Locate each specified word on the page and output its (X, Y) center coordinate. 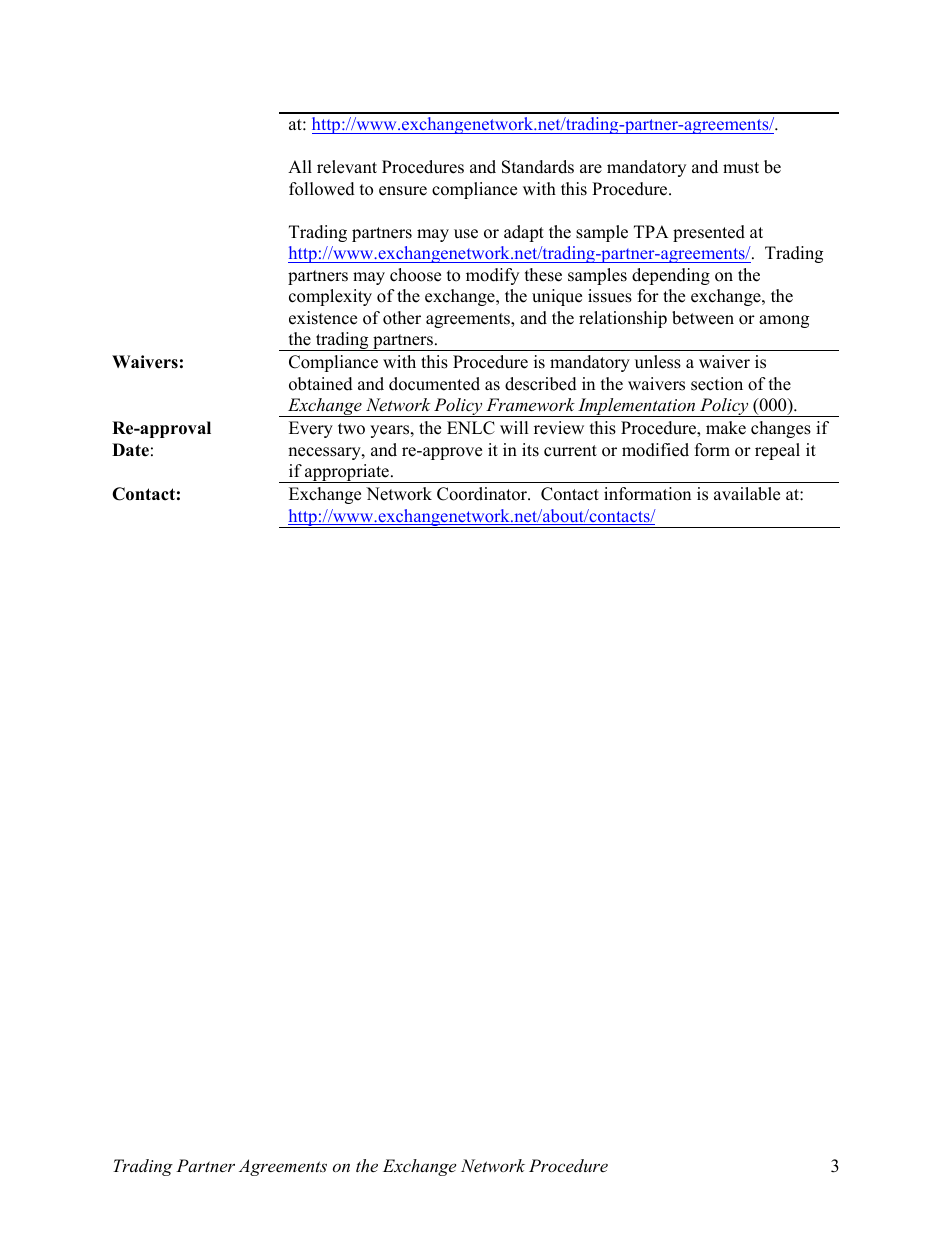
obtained (321, 384)
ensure (403, 191)
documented (434, 384)
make (726, 428)
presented (709, 233)
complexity (330, 297)
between (703, 318)
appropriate (347, 473)
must (741, 168)
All (300, 166)
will (514, 427)
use (466, 234)
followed (322, 189)
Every (311, 429)
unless (658, 362)
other (402, 318)
